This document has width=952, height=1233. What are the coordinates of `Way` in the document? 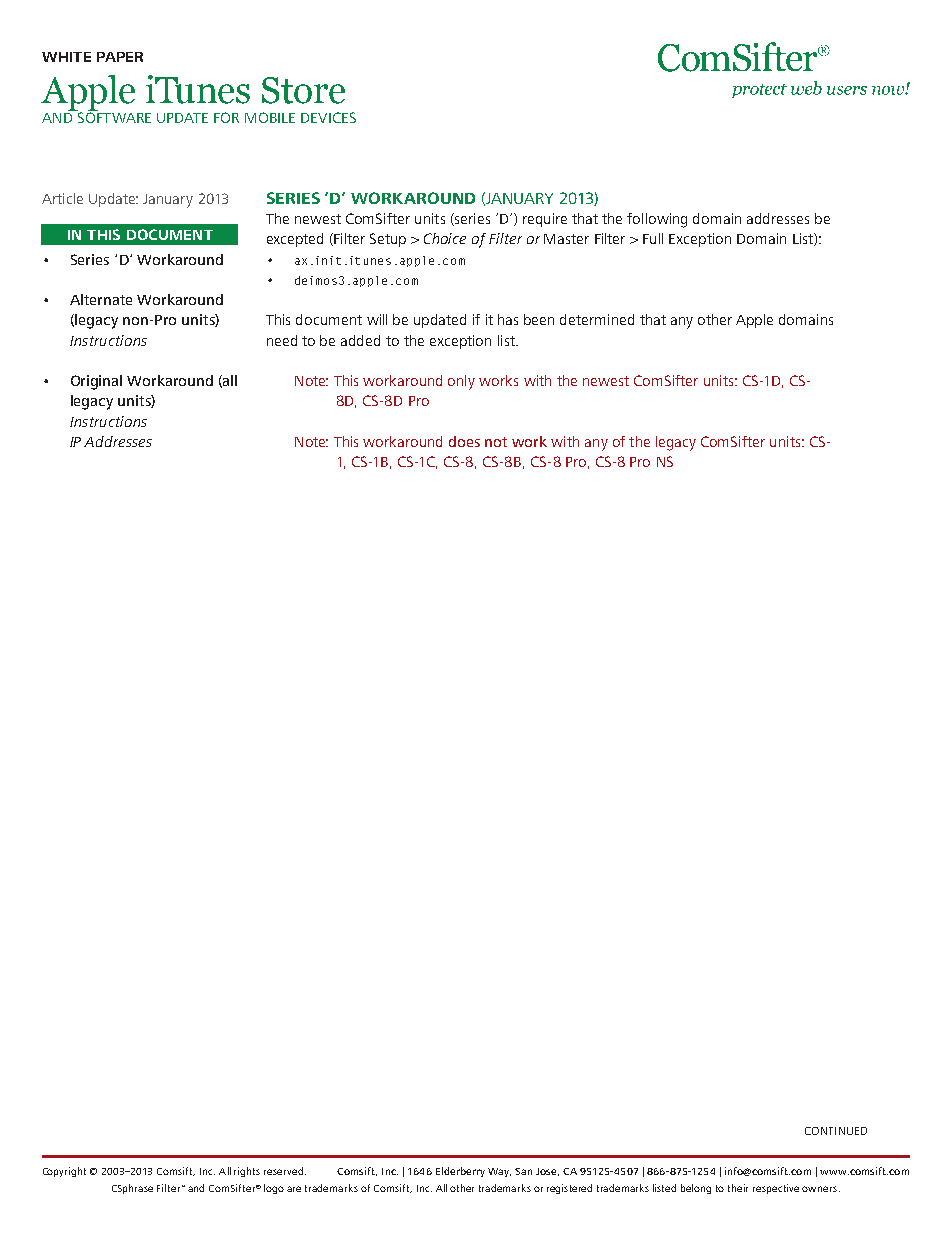 It's located at (499, 1172).
